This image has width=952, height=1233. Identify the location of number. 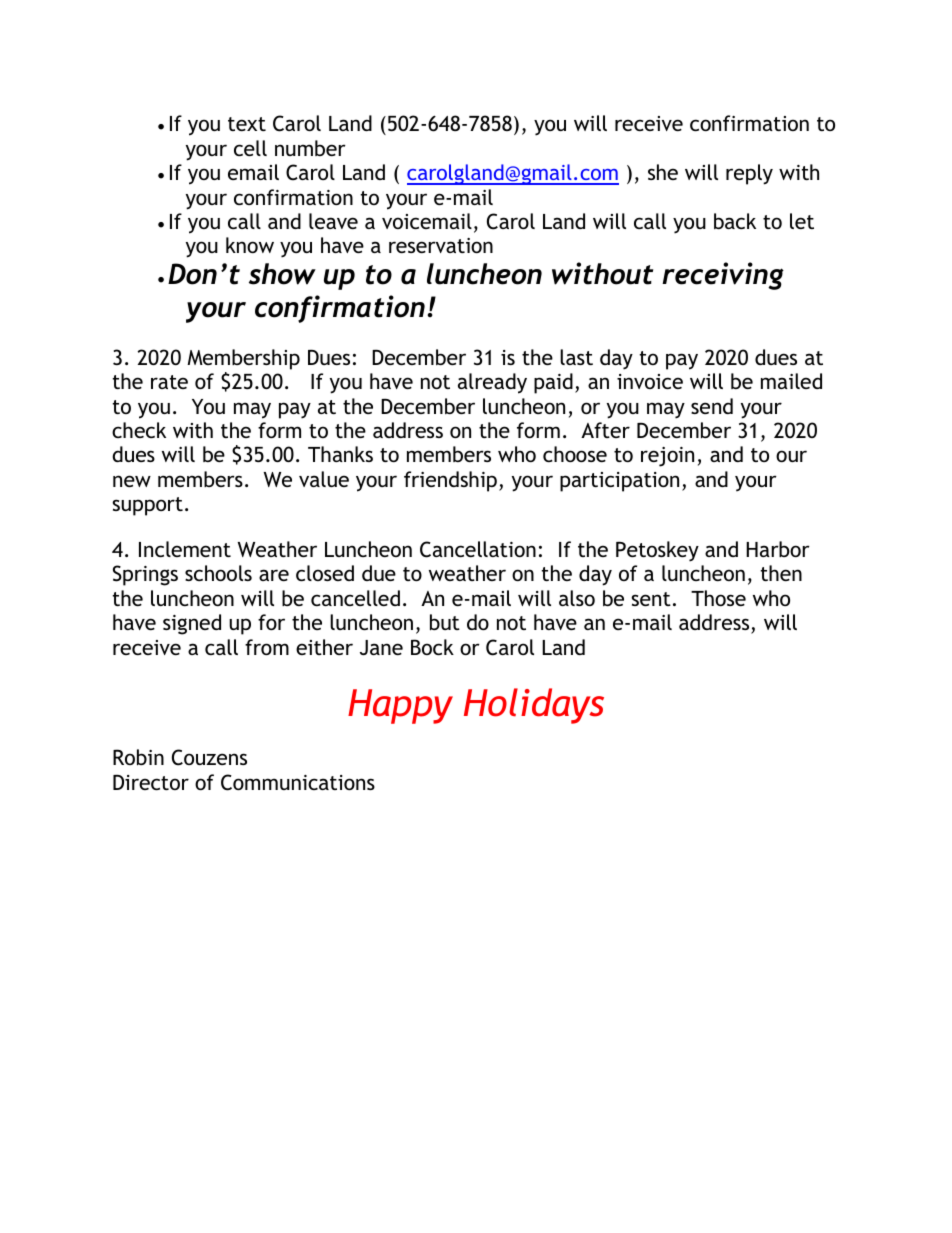
(310, 148).
